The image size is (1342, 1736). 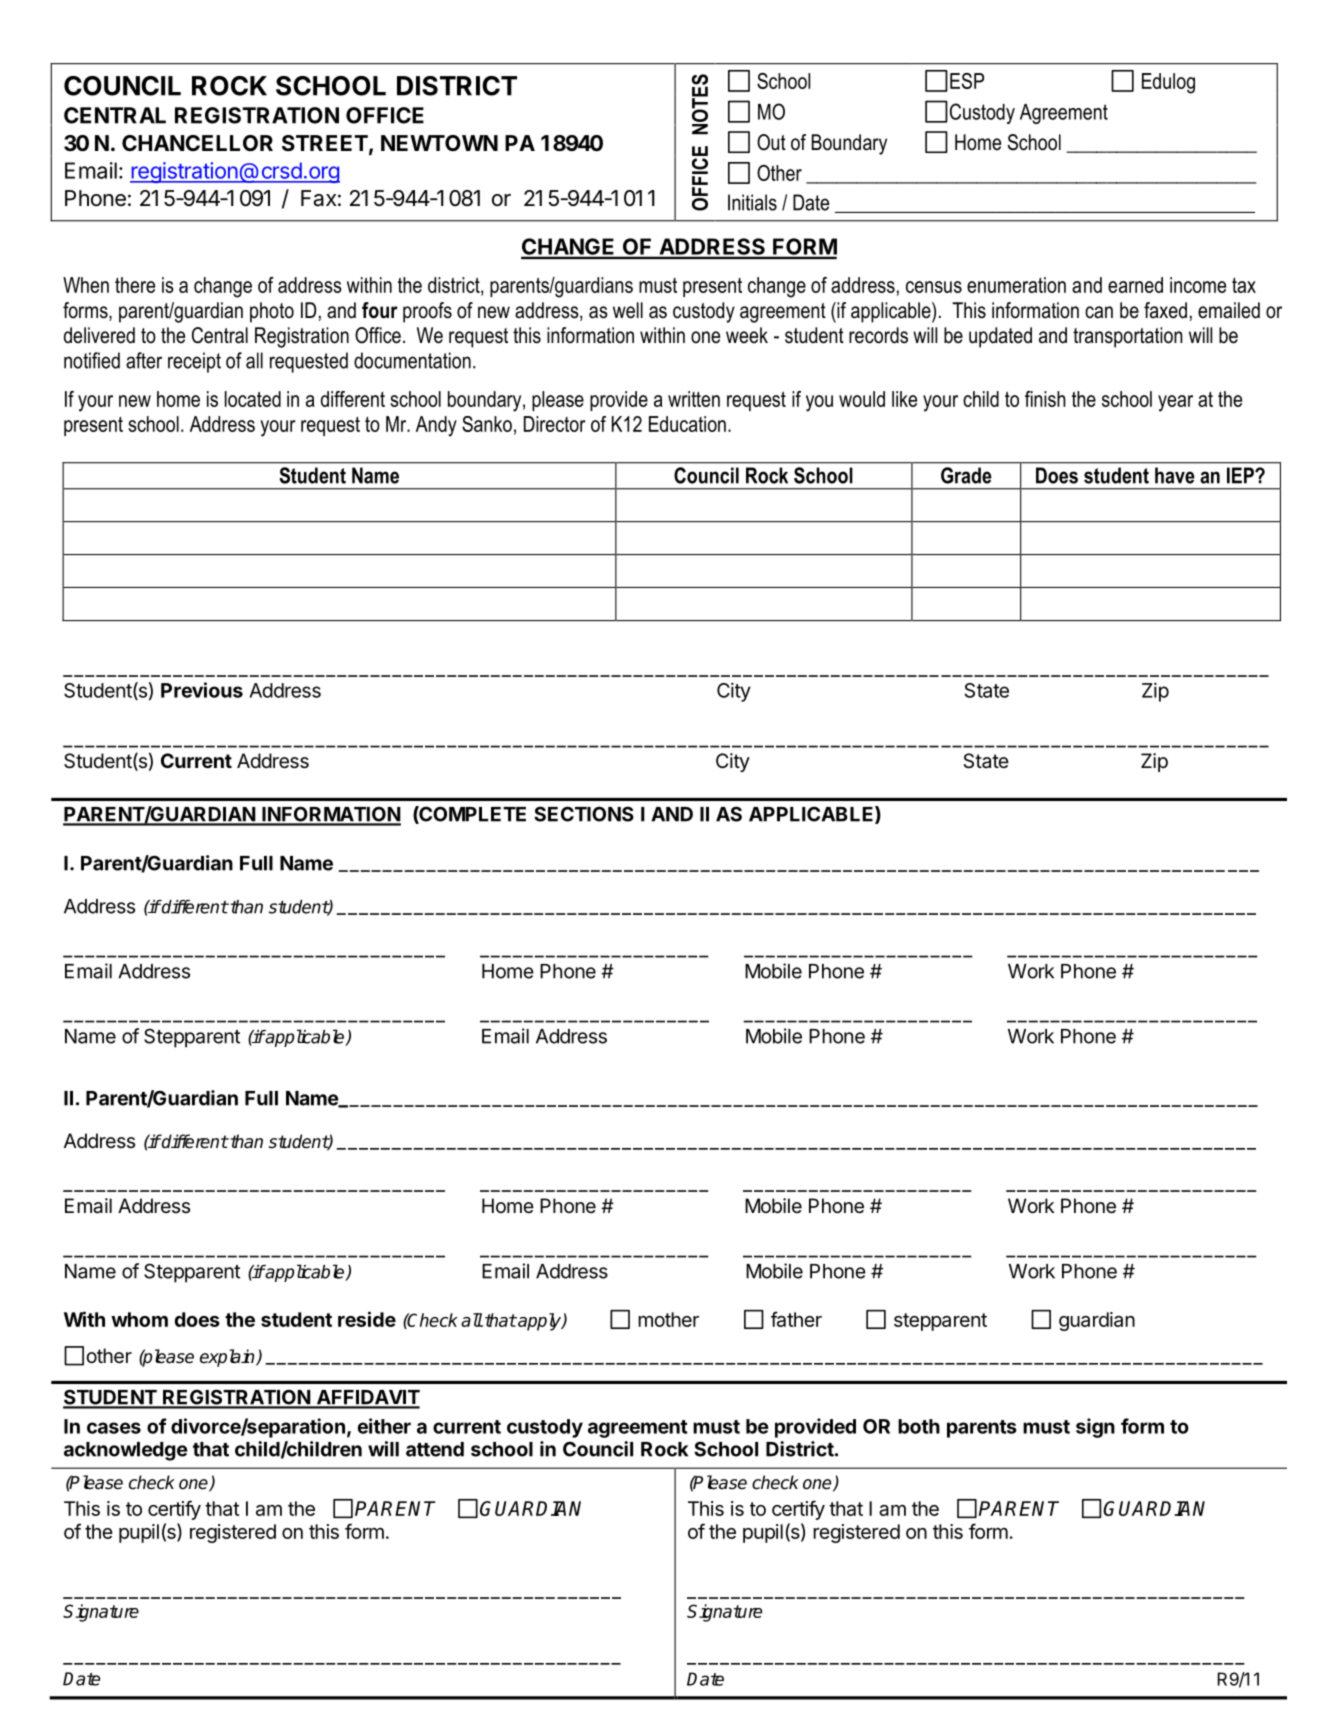 What do you see at coordinates (228, 1358) in the image?
I see `explain` at bounding box center [228, 1358].
